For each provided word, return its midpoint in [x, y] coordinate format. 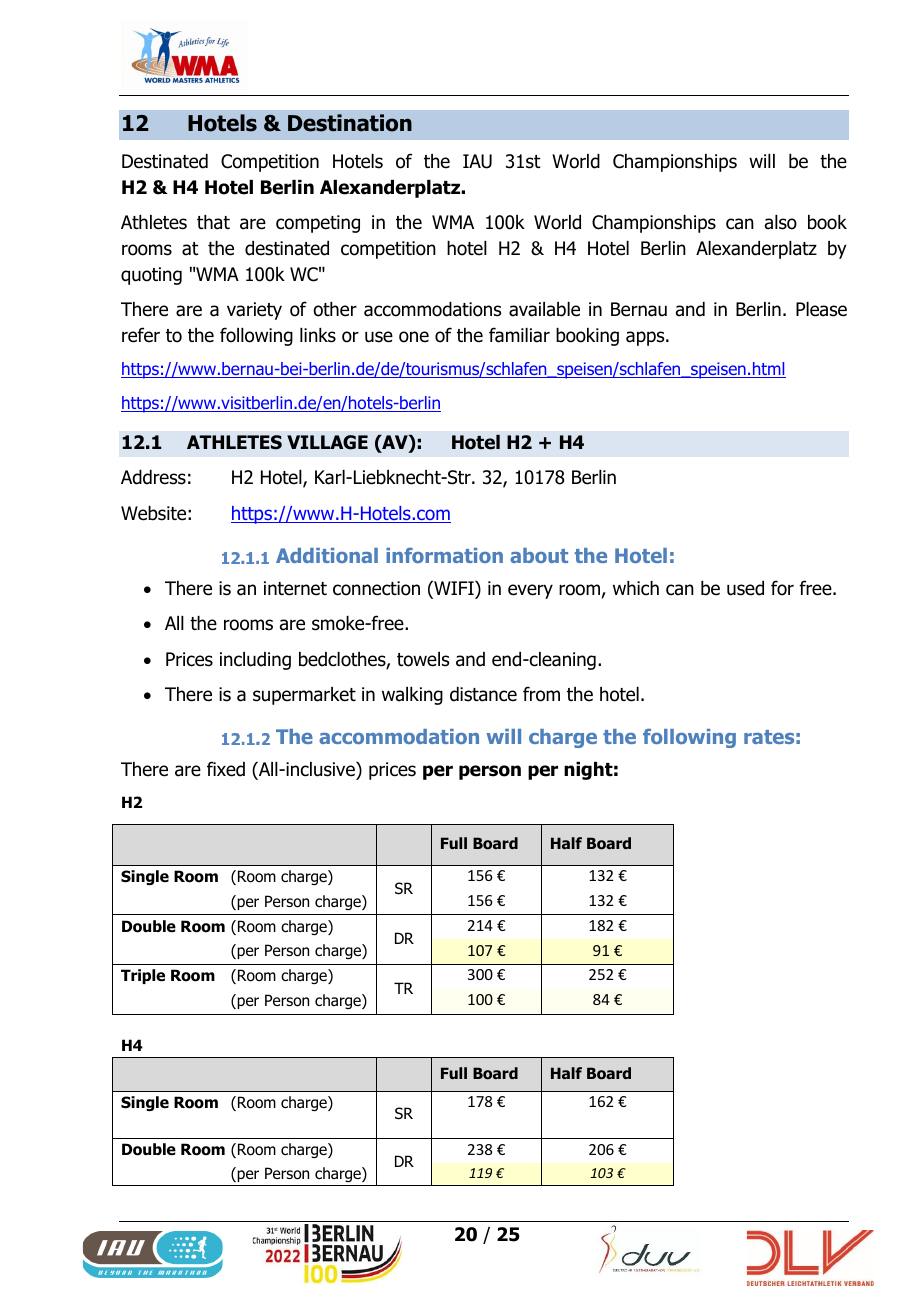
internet [295, 588]
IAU [477, 161]
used [745, 588]
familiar [519, 335]
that [213, 222]
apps [646, 338]
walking [412, 696]
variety [254, 311]
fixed [226, 769]
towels [423, 659]
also [781, 222]
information [444, 555]
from [541, 694]
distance [483, 694]
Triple [143, 976]
